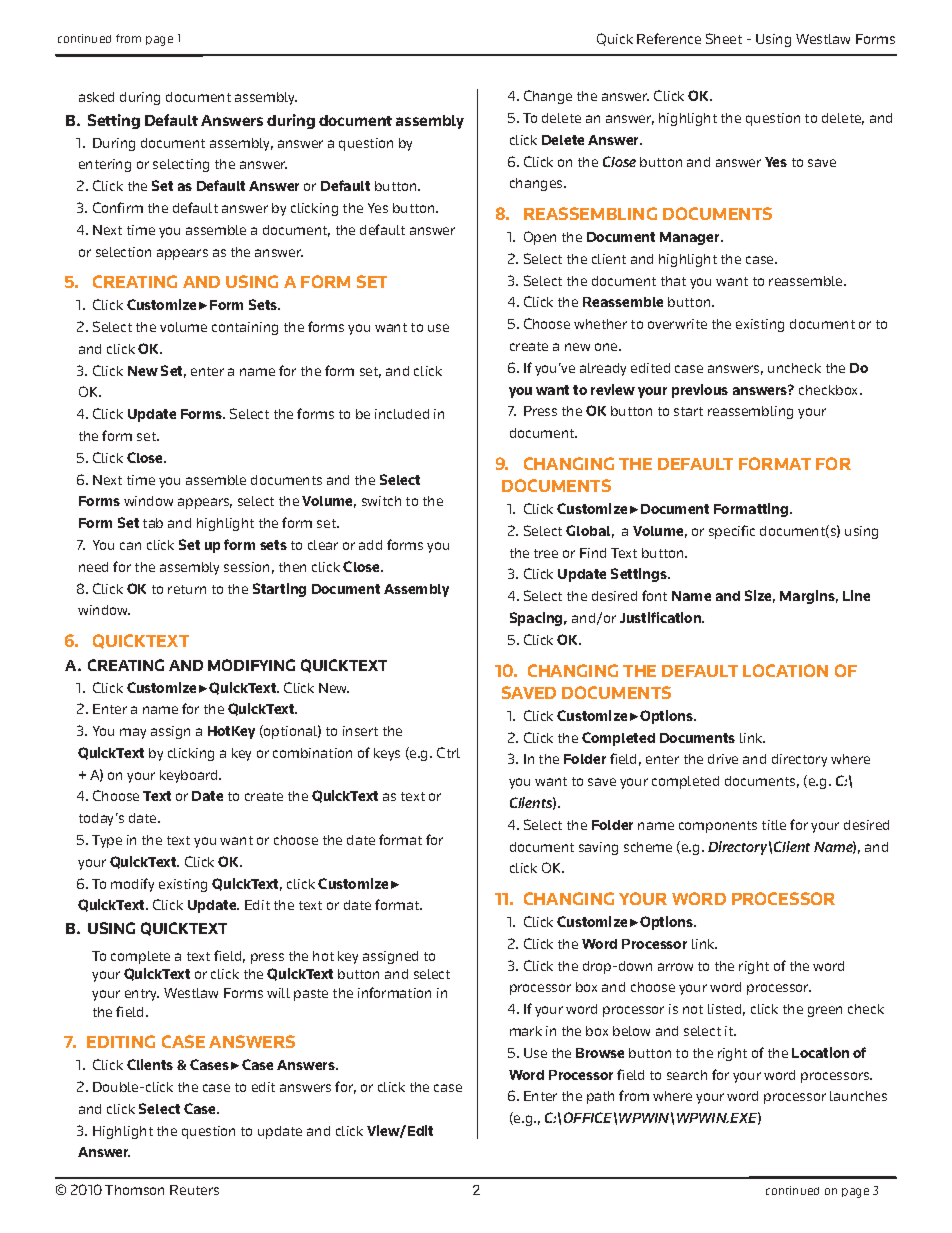 The height and width of the document is (1233, 952). I want to click on containing, so click(245, 328).
